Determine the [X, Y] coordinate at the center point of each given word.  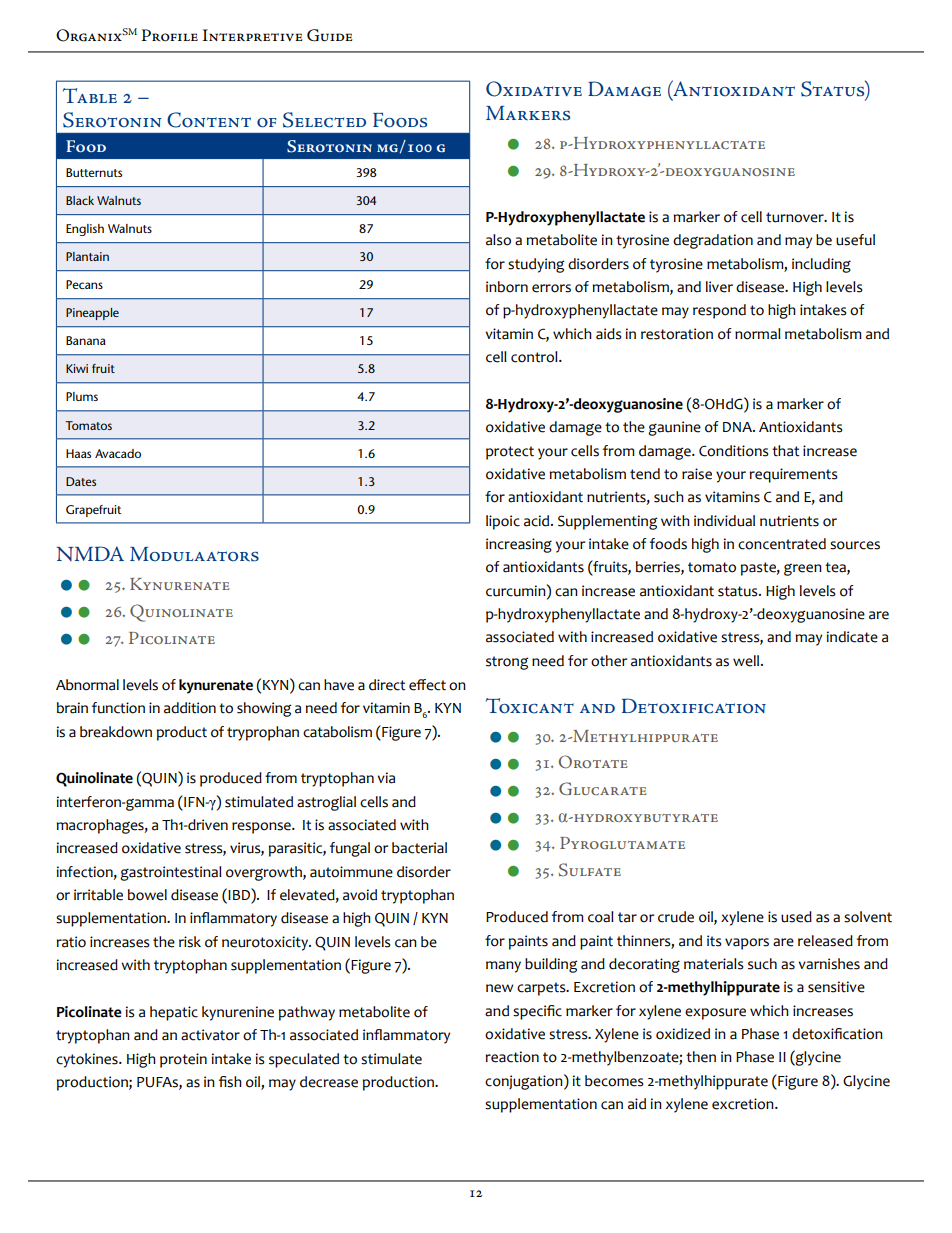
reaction [512, 1057]
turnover [796, 217]
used [796, 917]
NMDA [90, 553]
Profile [170, 35]
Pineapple [92, 314]
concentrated [782, 544]
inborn [507, 287]
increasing [519, 545]
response [262, 828]
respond [719, 311]
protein [183, 1060]
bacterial [419, 848]
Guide [329, 35]
